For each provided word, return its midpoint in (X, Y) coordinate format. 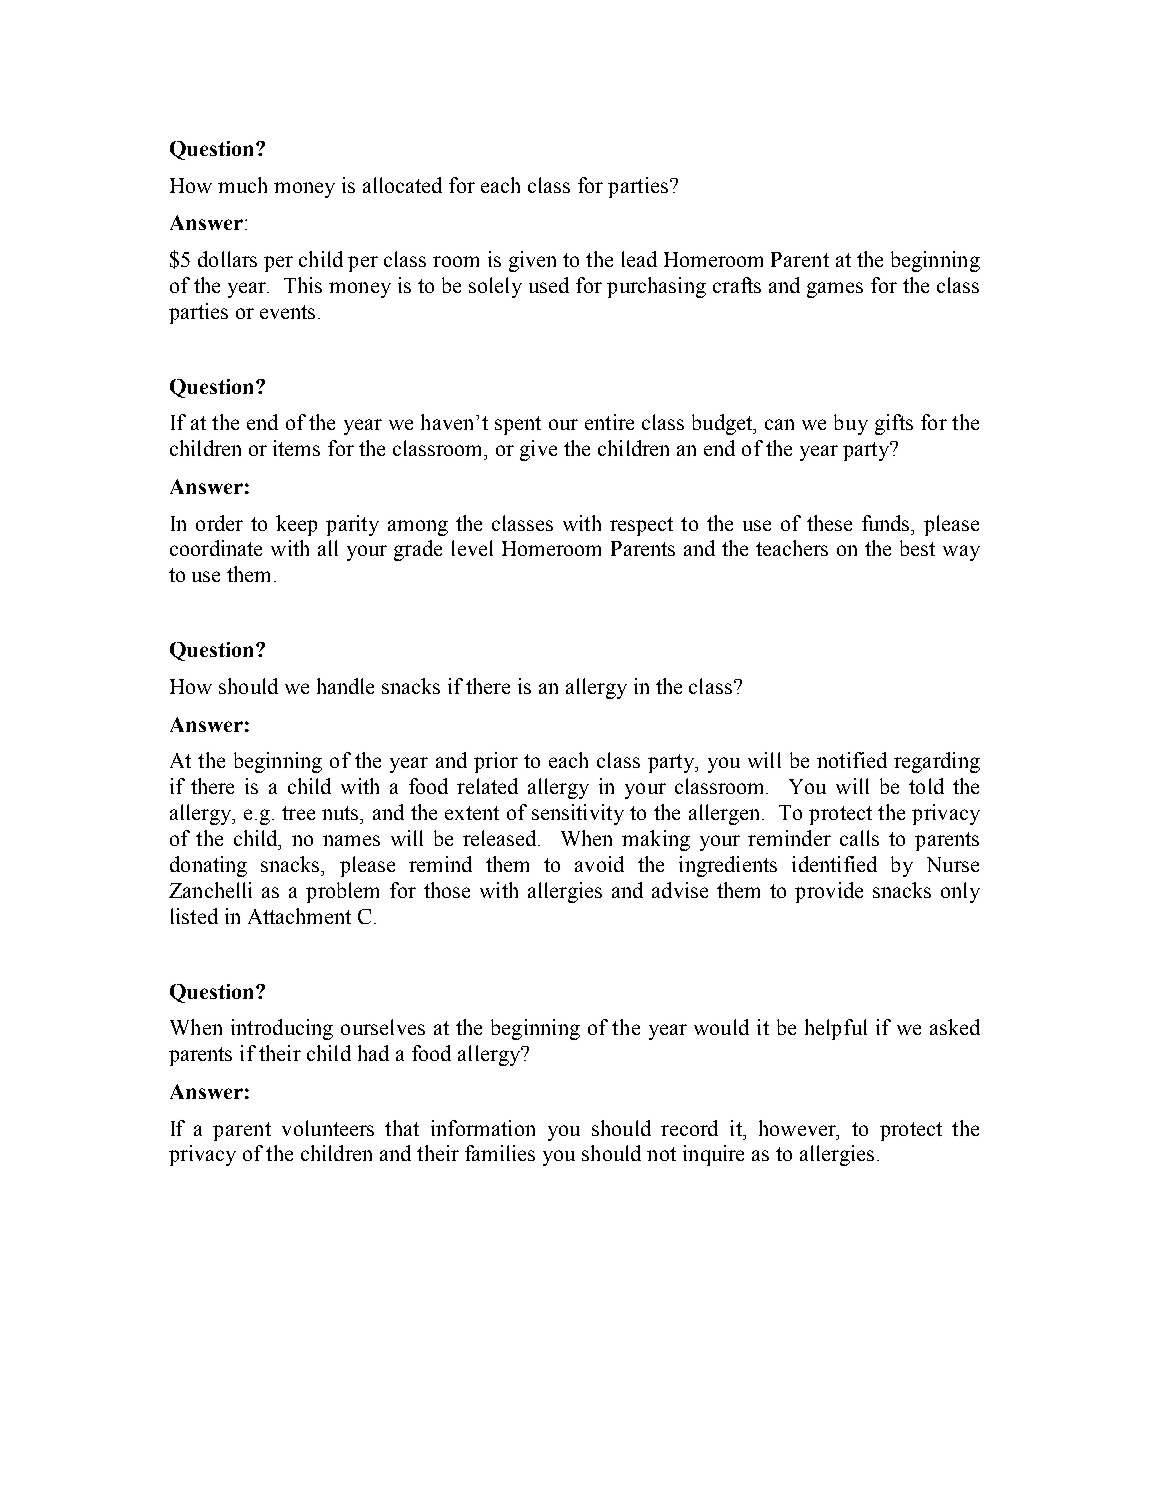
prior (496, 762)
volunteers (328, 1128)
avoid (599, 864)
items (296, 448)
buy (851, 424)
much (242, 185)
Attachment (299, 916)
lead (639, 259)
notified (852, 760)
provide (829, 892)
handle (345, 686)
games (835, 290)
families (500, 1153)
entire (609, 422)
